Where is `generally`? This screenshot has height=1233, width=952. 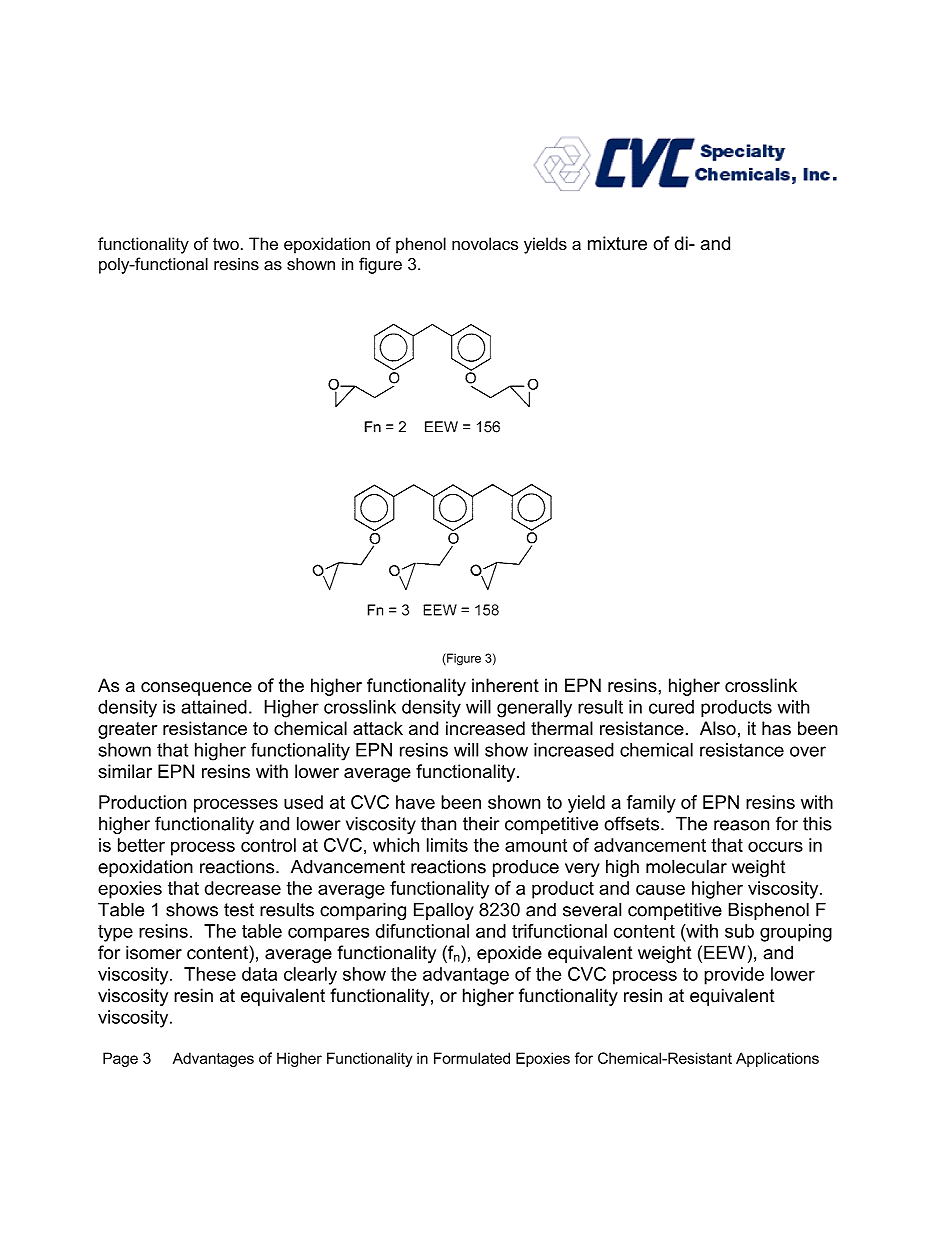
generally is located at coordinates (534, 709).
